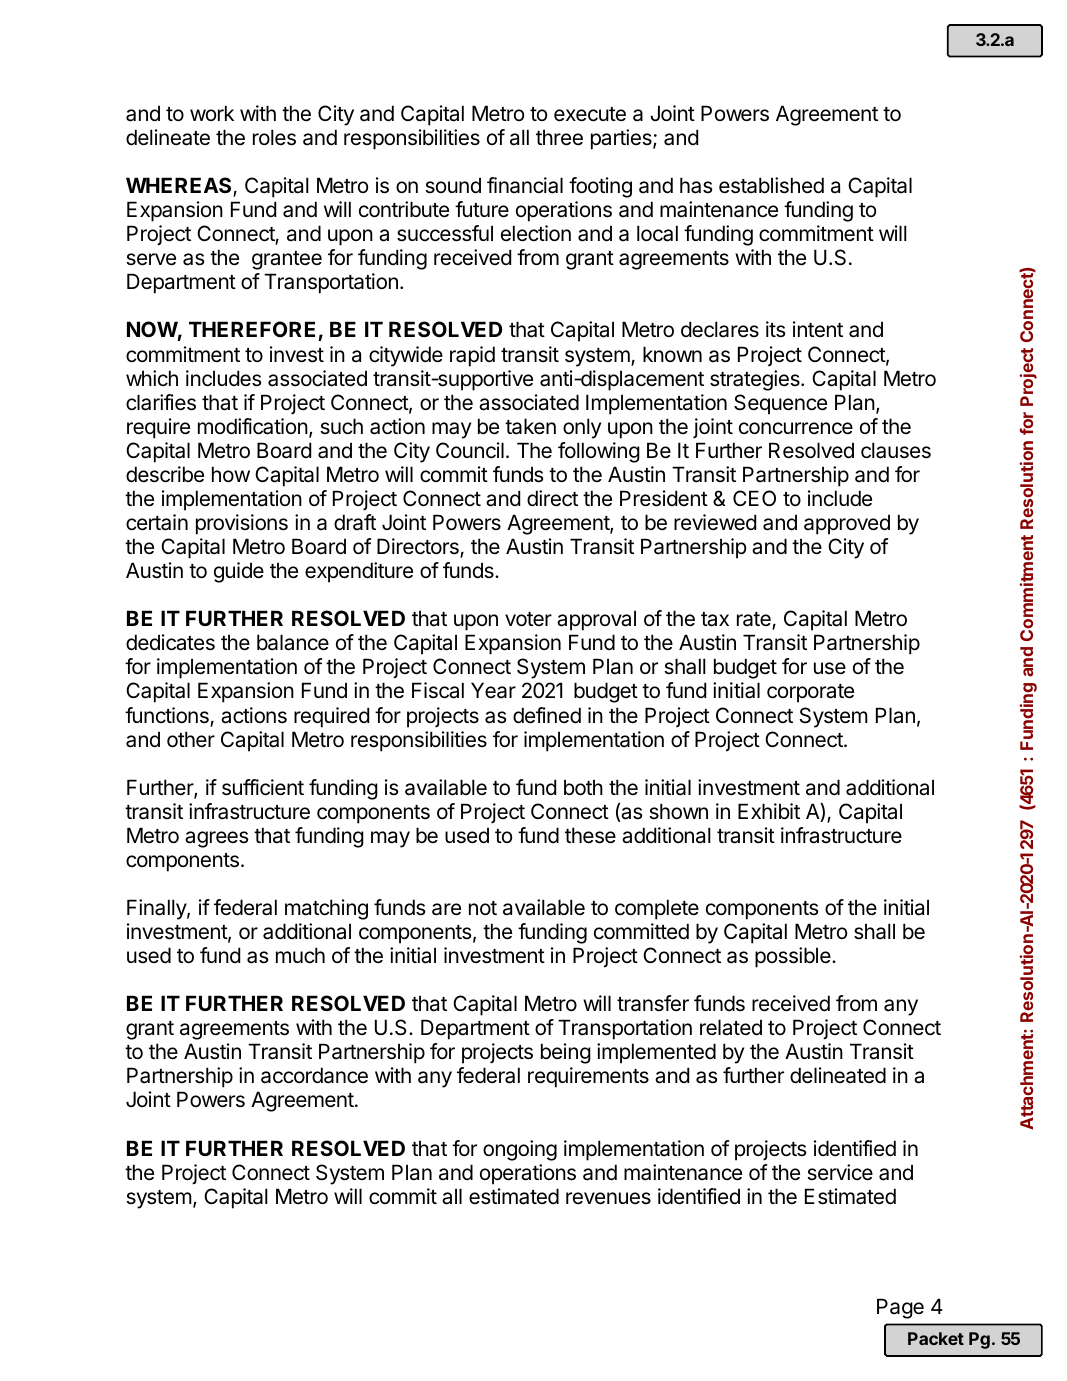  Describe the element at coordinates (559, 137) in the document. I see `three` at that location.
